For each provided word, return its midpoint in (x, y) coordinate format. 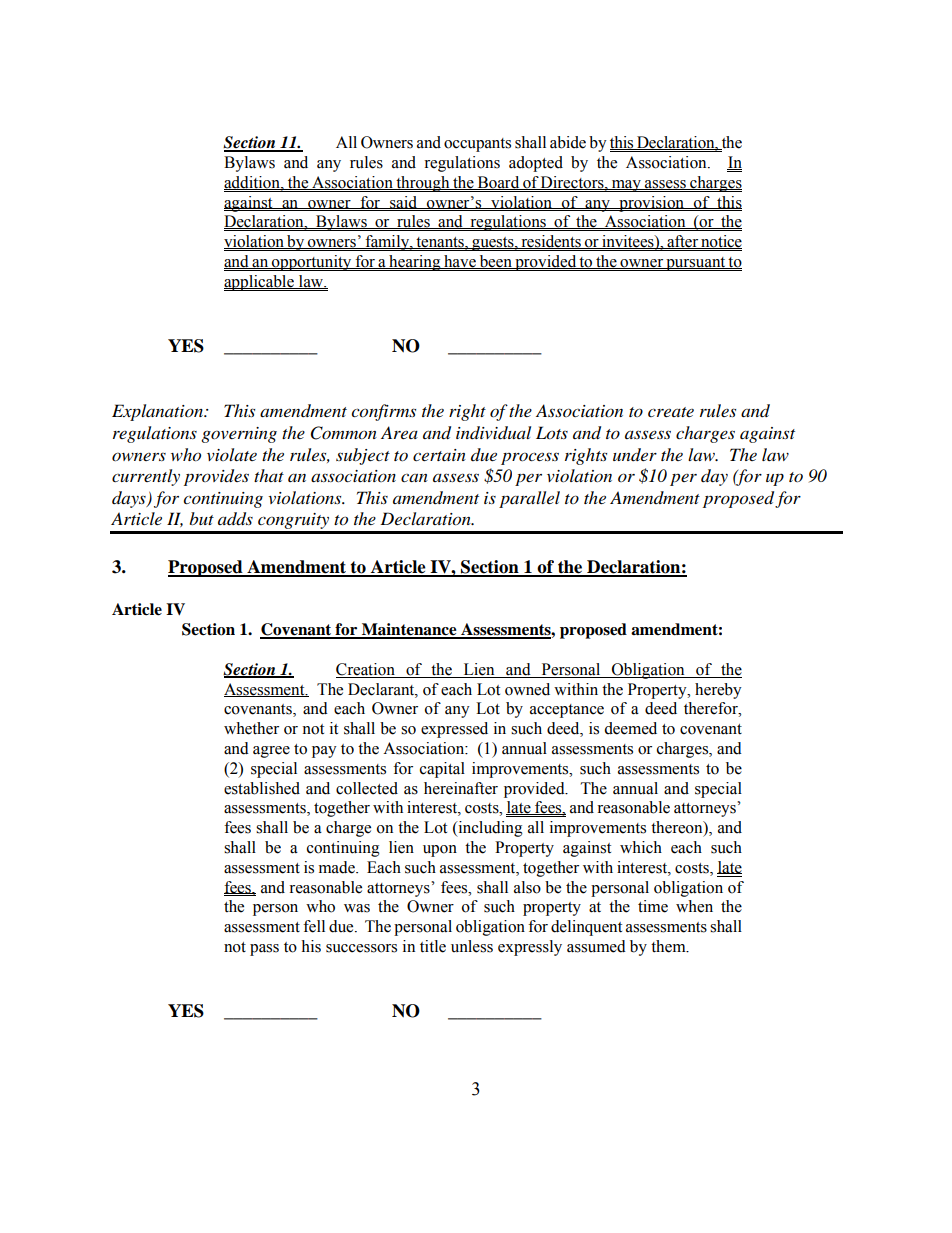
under (635, 455)
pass (264, 950)
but (201, 518)
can (414, 478)
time (653, 906)
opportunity (312, 263)
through (423, 184)
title (433, 946)
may (626, 186)
